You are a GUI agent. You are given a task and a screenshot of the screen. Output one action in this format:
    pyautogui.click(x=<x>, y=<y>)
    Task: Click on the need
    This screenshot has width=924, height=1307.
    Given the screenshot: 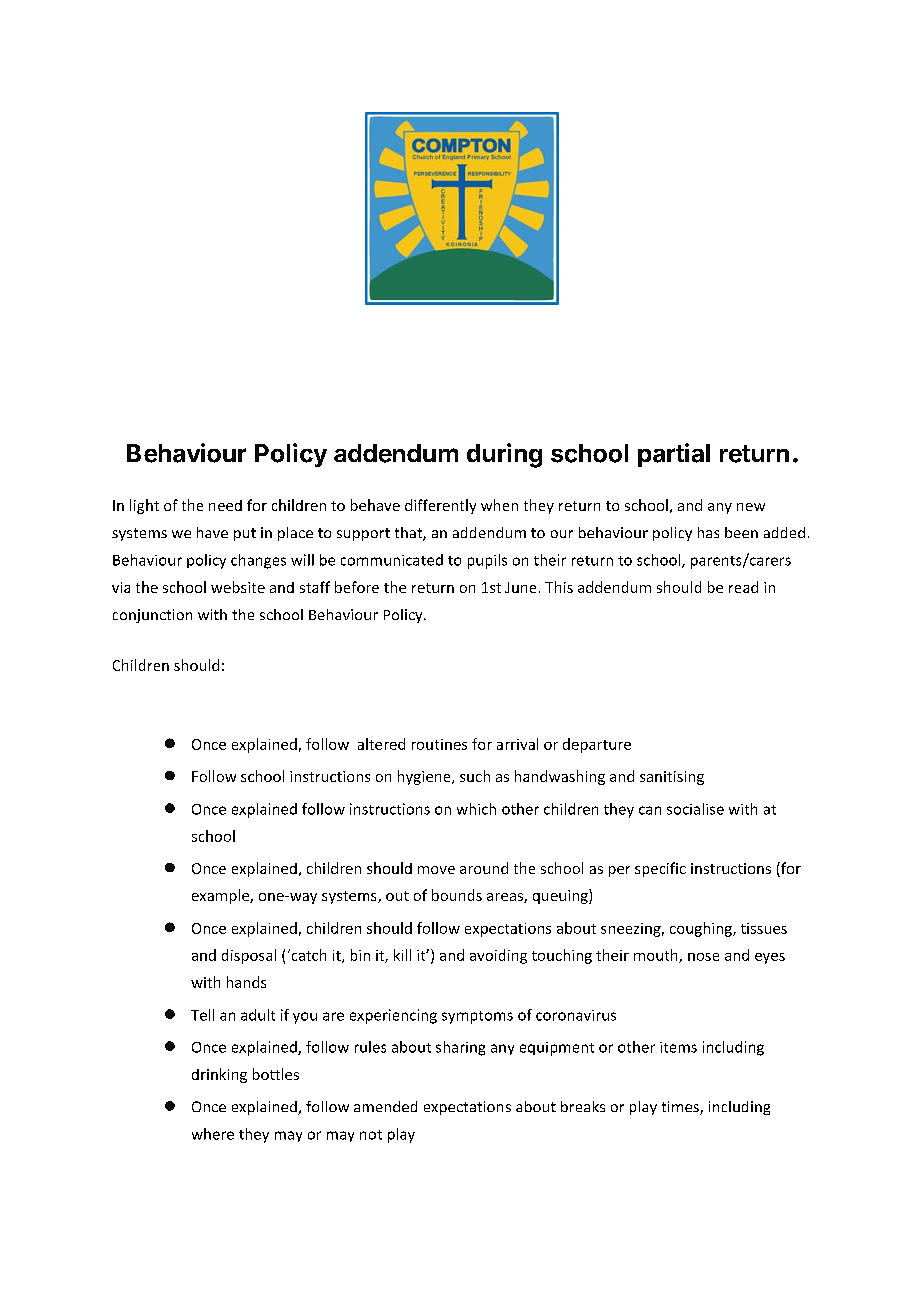 What is the action you would take?
    pyautogui.click(x=225, y=505)
